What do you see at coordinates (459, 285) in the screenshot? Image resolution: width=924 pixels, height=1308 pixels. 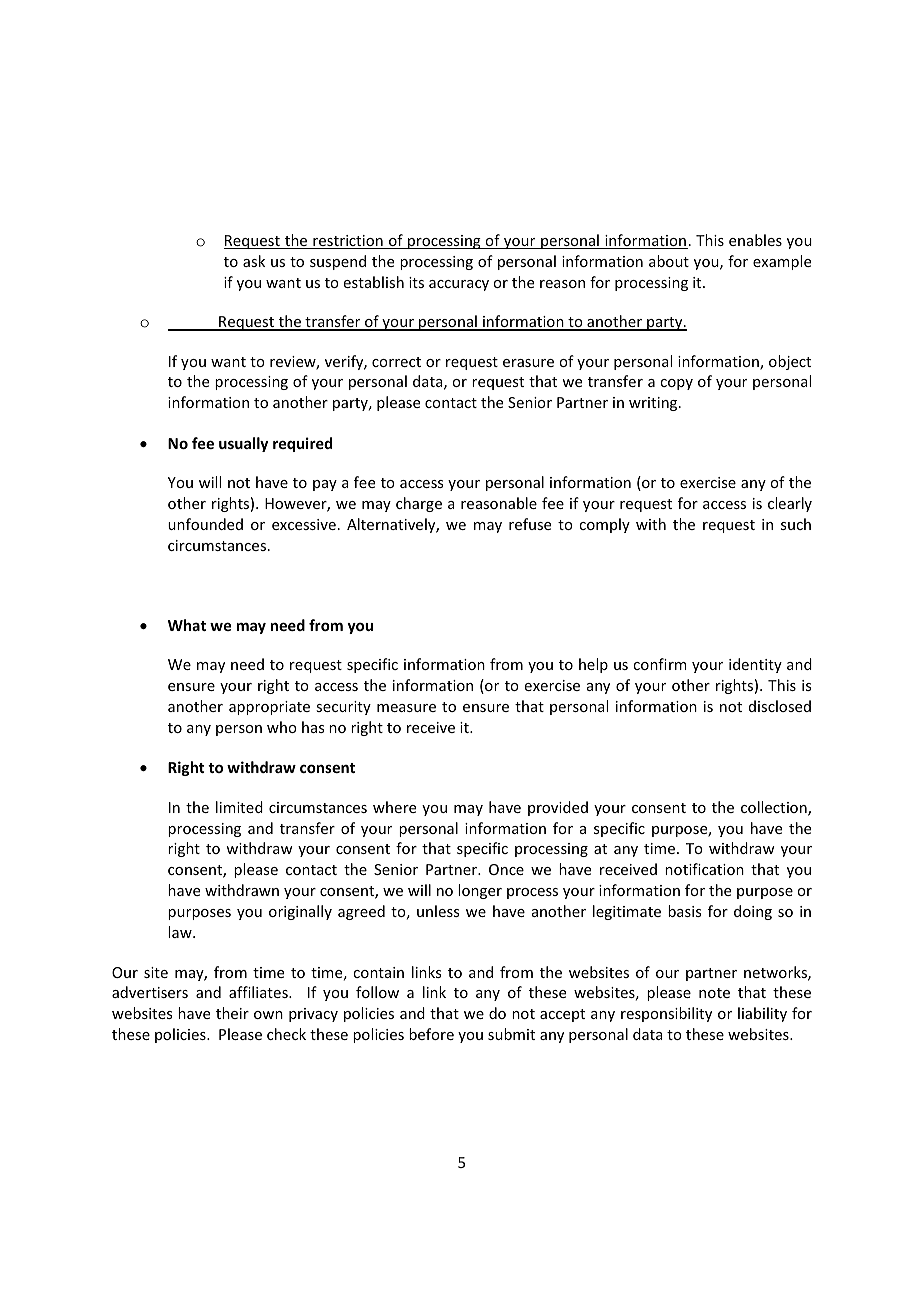 I see `accuracy` at bounding box center [459, 285].
